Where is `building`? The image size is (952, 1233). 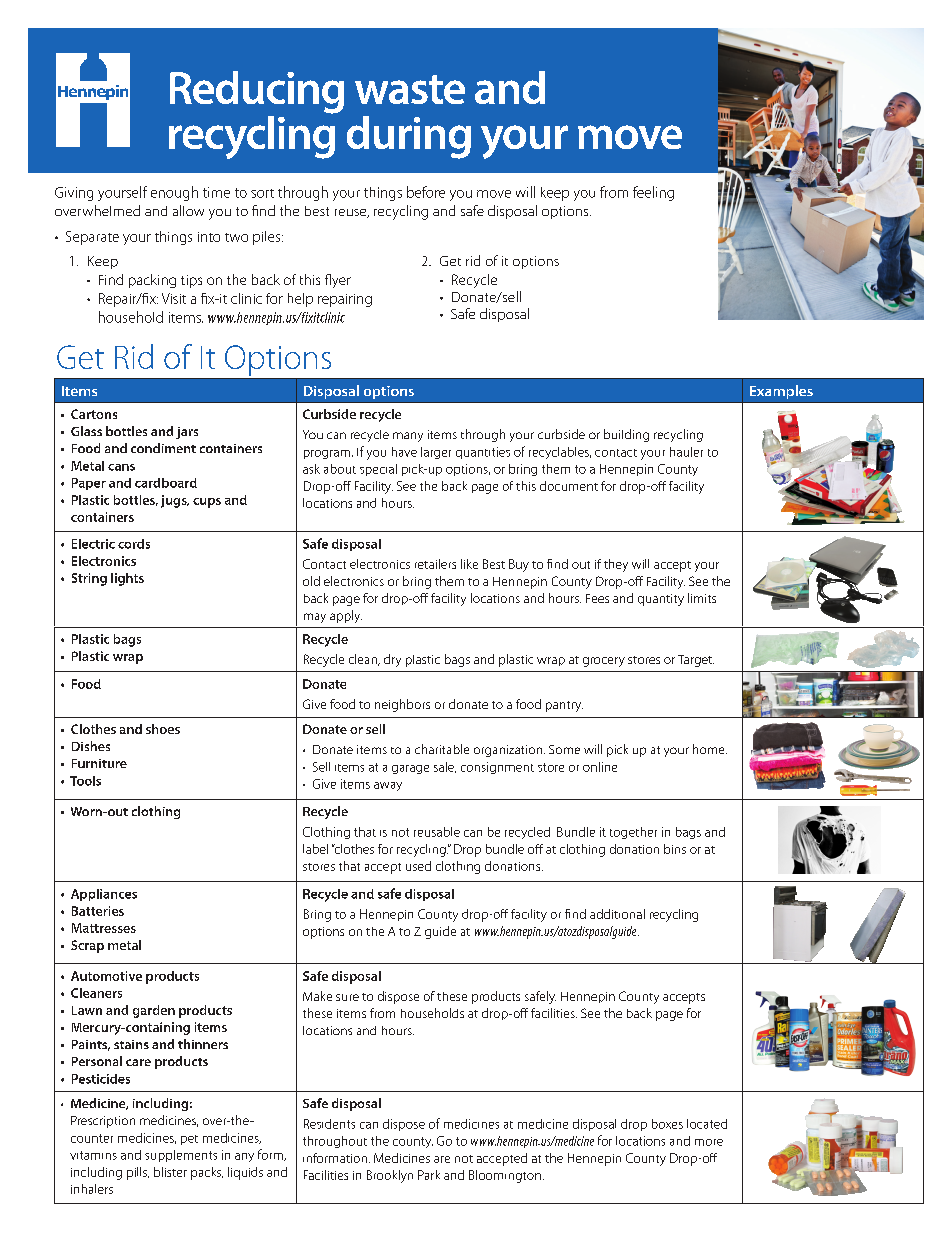
building is located at coordinates (626, 435).
